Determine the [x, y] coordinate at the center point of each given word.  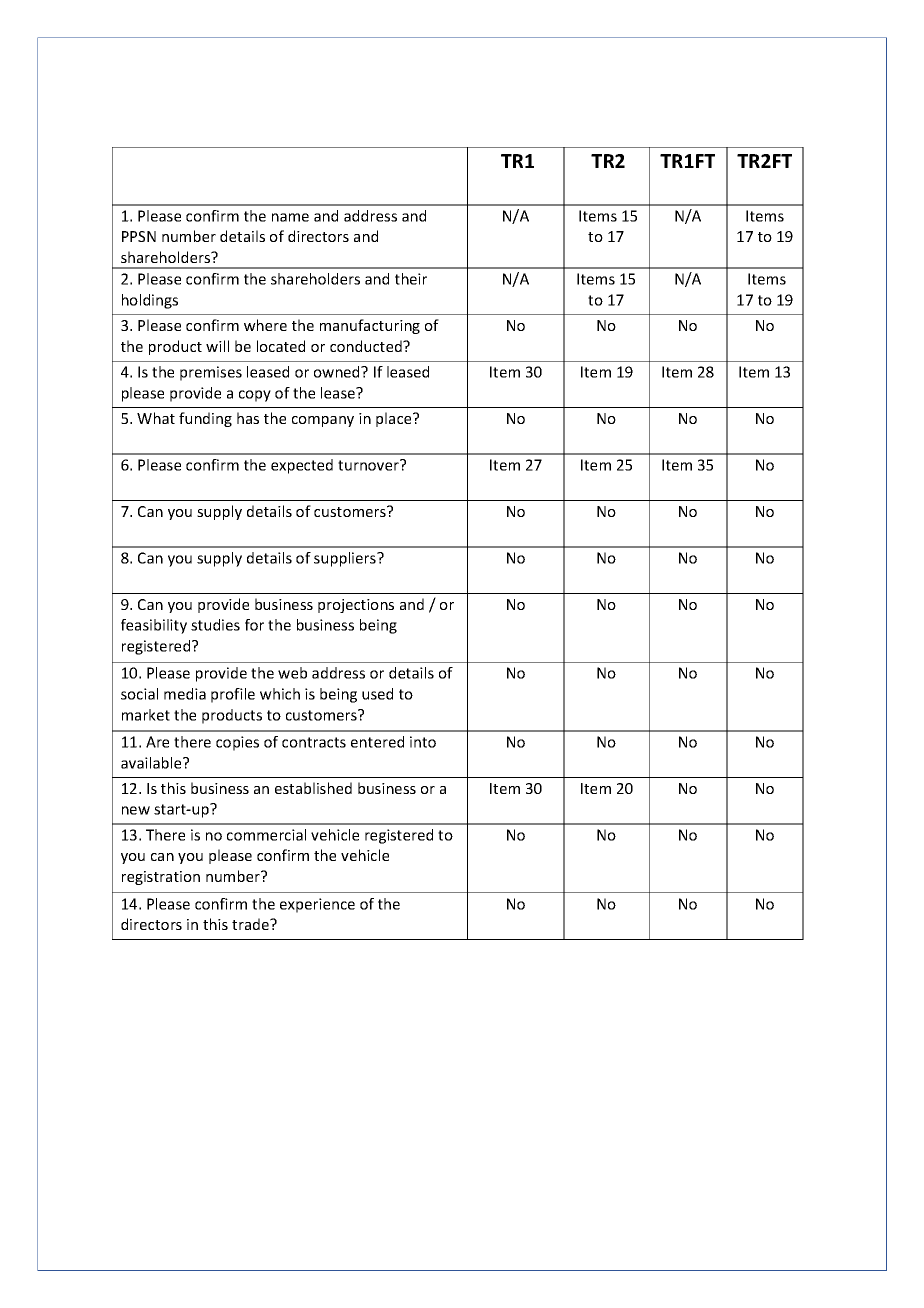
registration [161, 878]
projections [356, 606]
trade [251, 924]
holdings [150, 301]
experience [317, 905]
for [254, 625]
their [411, 279]
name [290, 217]
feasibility [154, 626]
